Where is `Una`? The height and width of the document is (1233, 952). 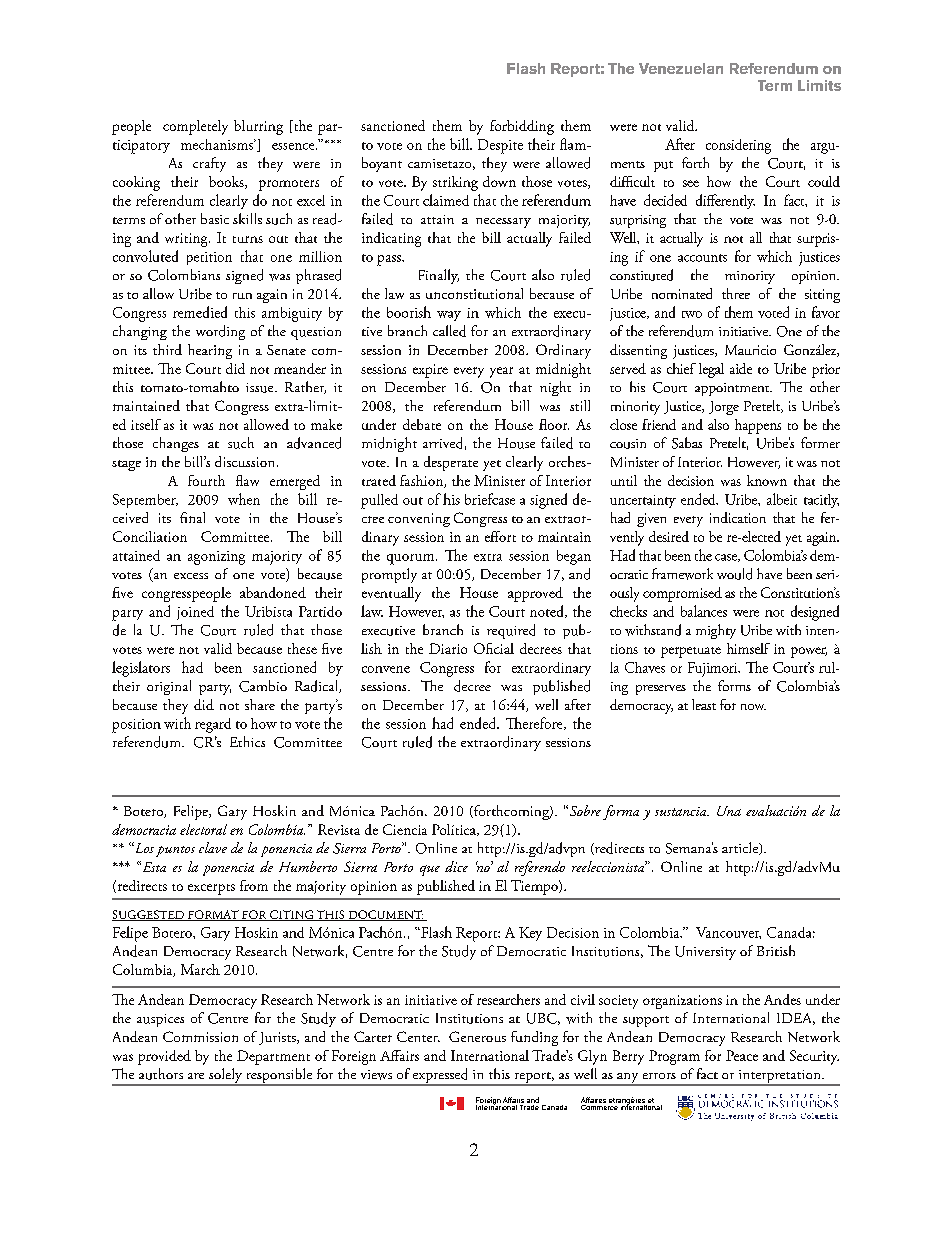
Una is located at coordinates (729, 811).
